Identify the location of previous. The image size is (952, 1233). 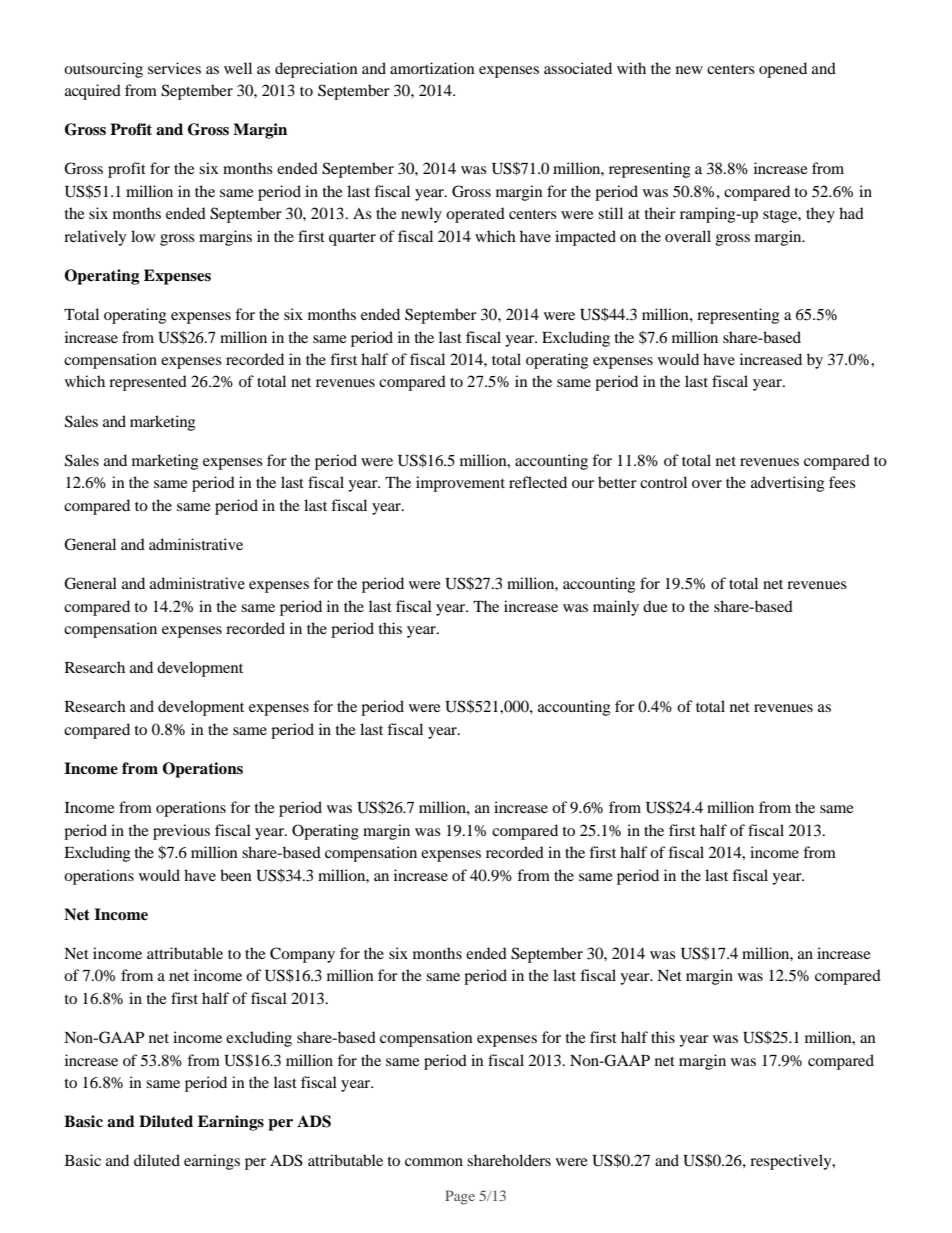
(181, 832).
